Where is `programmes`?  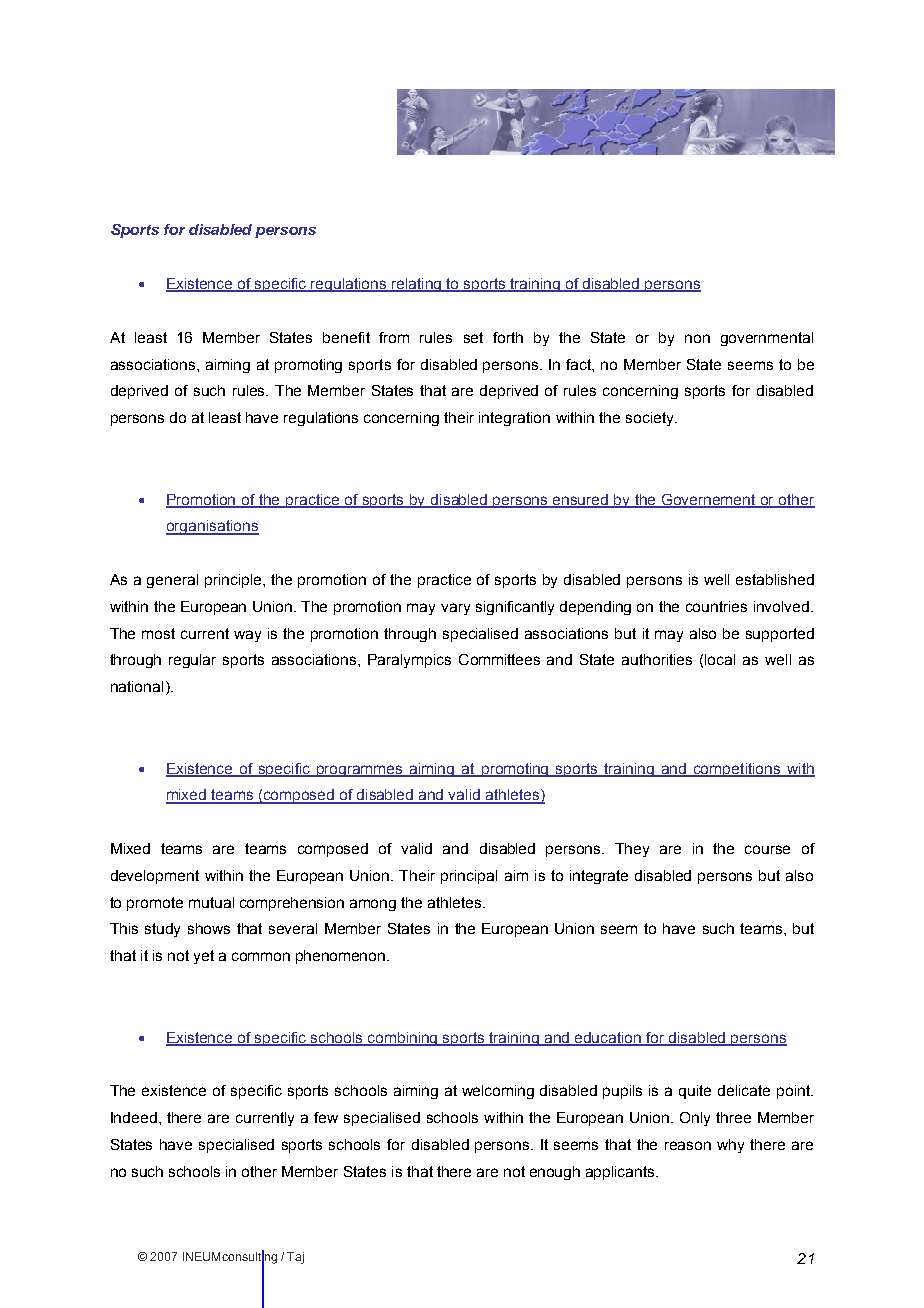 programmes is located at coordinates (360, 771).
